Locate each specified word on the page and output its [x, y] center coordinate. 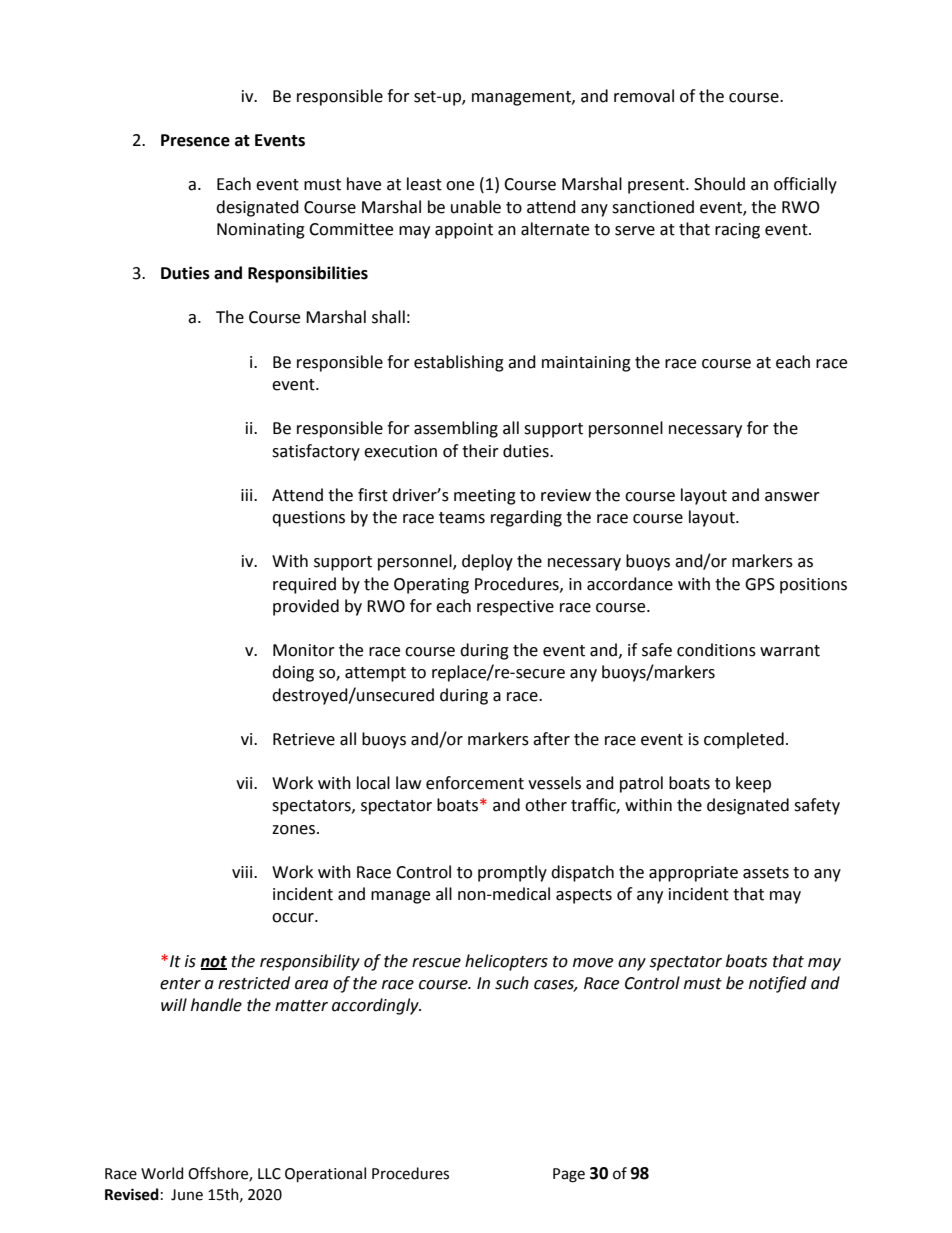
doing [293, 673]
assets [766, 873]
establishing [459, 363]
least [424, 184]
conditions [716, 650]
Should [719, 184]
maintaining [586, 364]
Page [569, 1175]
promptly [512, 873]
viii [243, 872]
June [187, 1195]
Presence [195, 140]
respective [515, 608]
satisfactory [316, 452]
